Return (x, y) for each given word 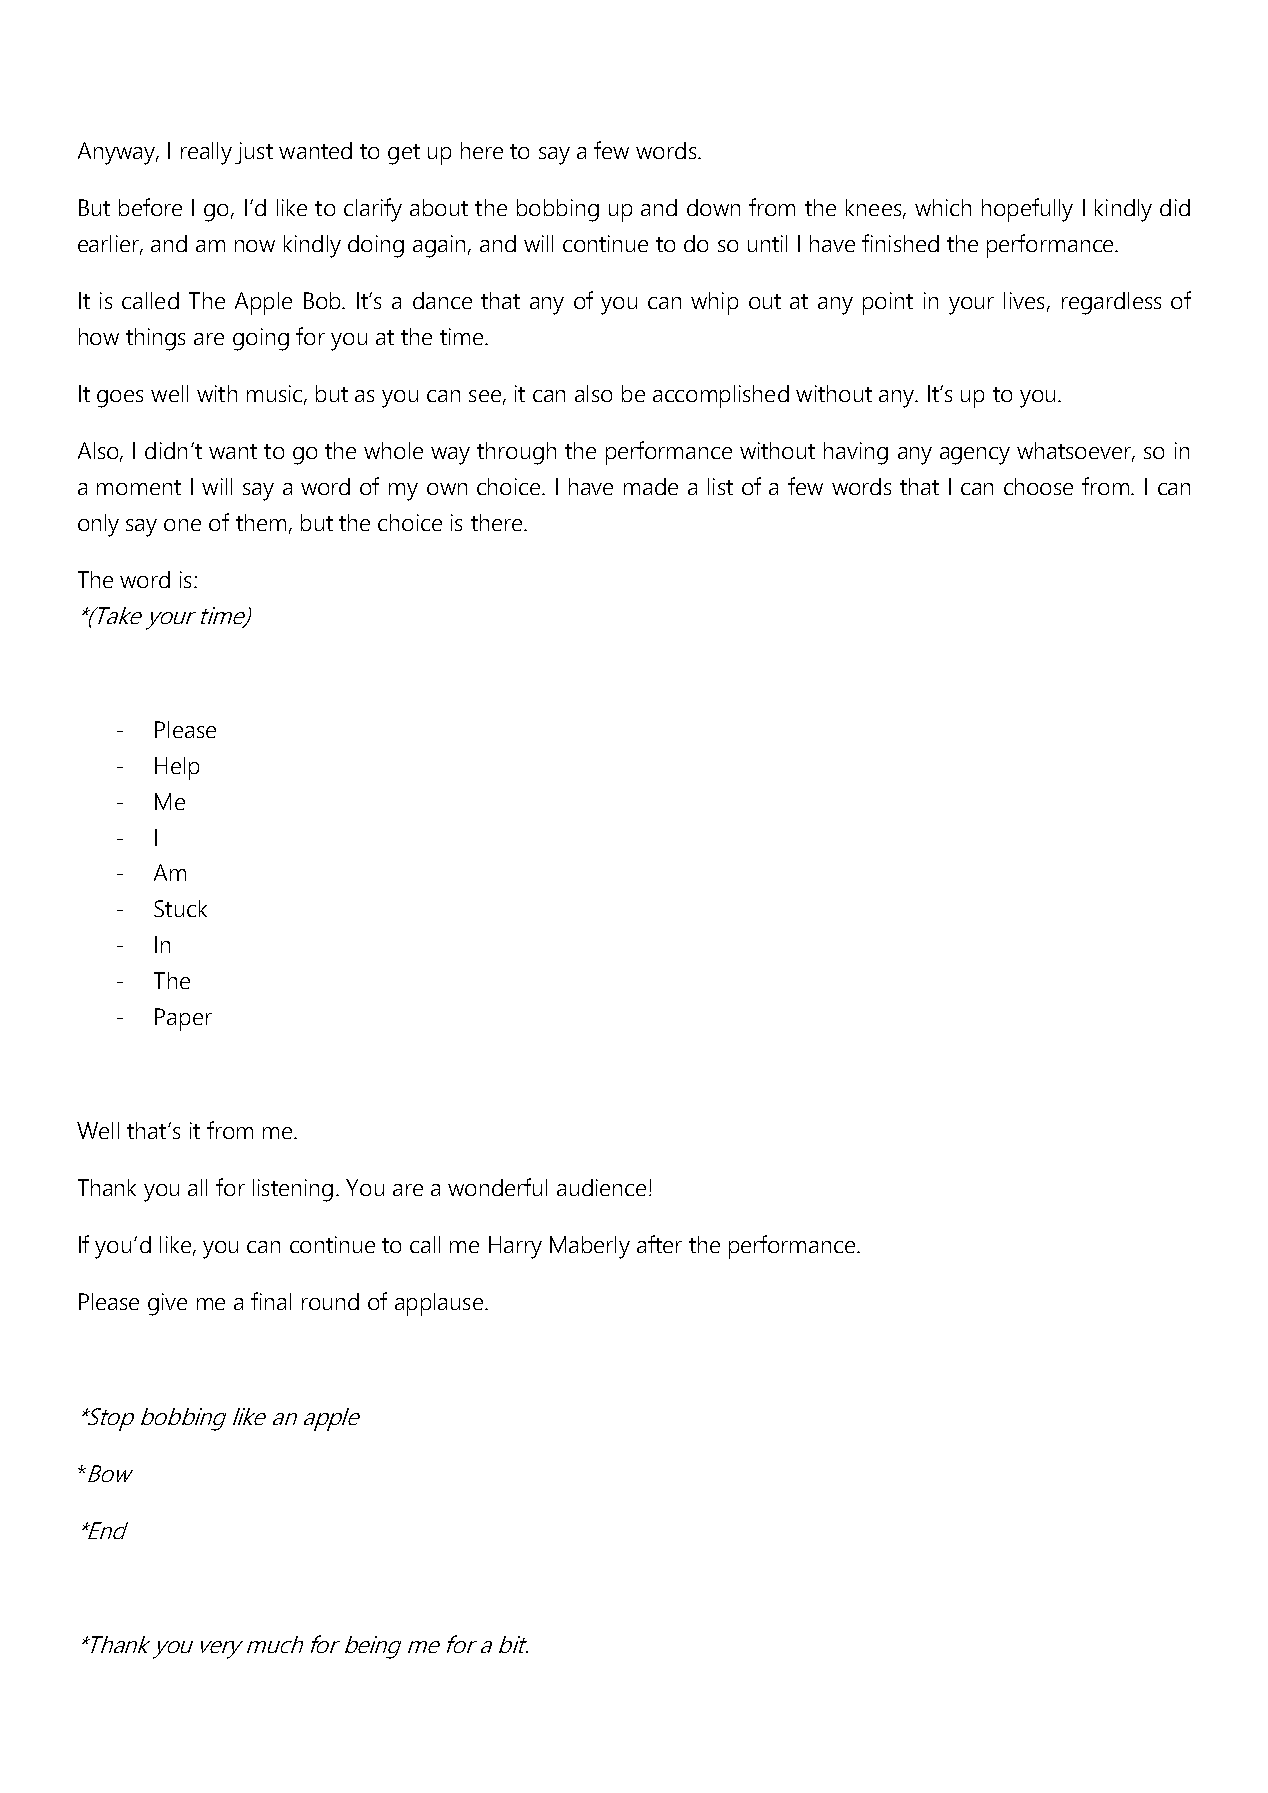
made (651, 486)
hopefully (1027, 210)
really (206, 153)
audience (601, 1187)
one (182, 525)
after (659, 1244)
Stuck (180, 908)
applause (439, 1304)
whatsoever (1075, 452)
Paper (183, 1019)
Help (177, 768)
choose (1038, 486)
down (713, 207)
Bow (110, 1473)
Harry (515, 1247)
